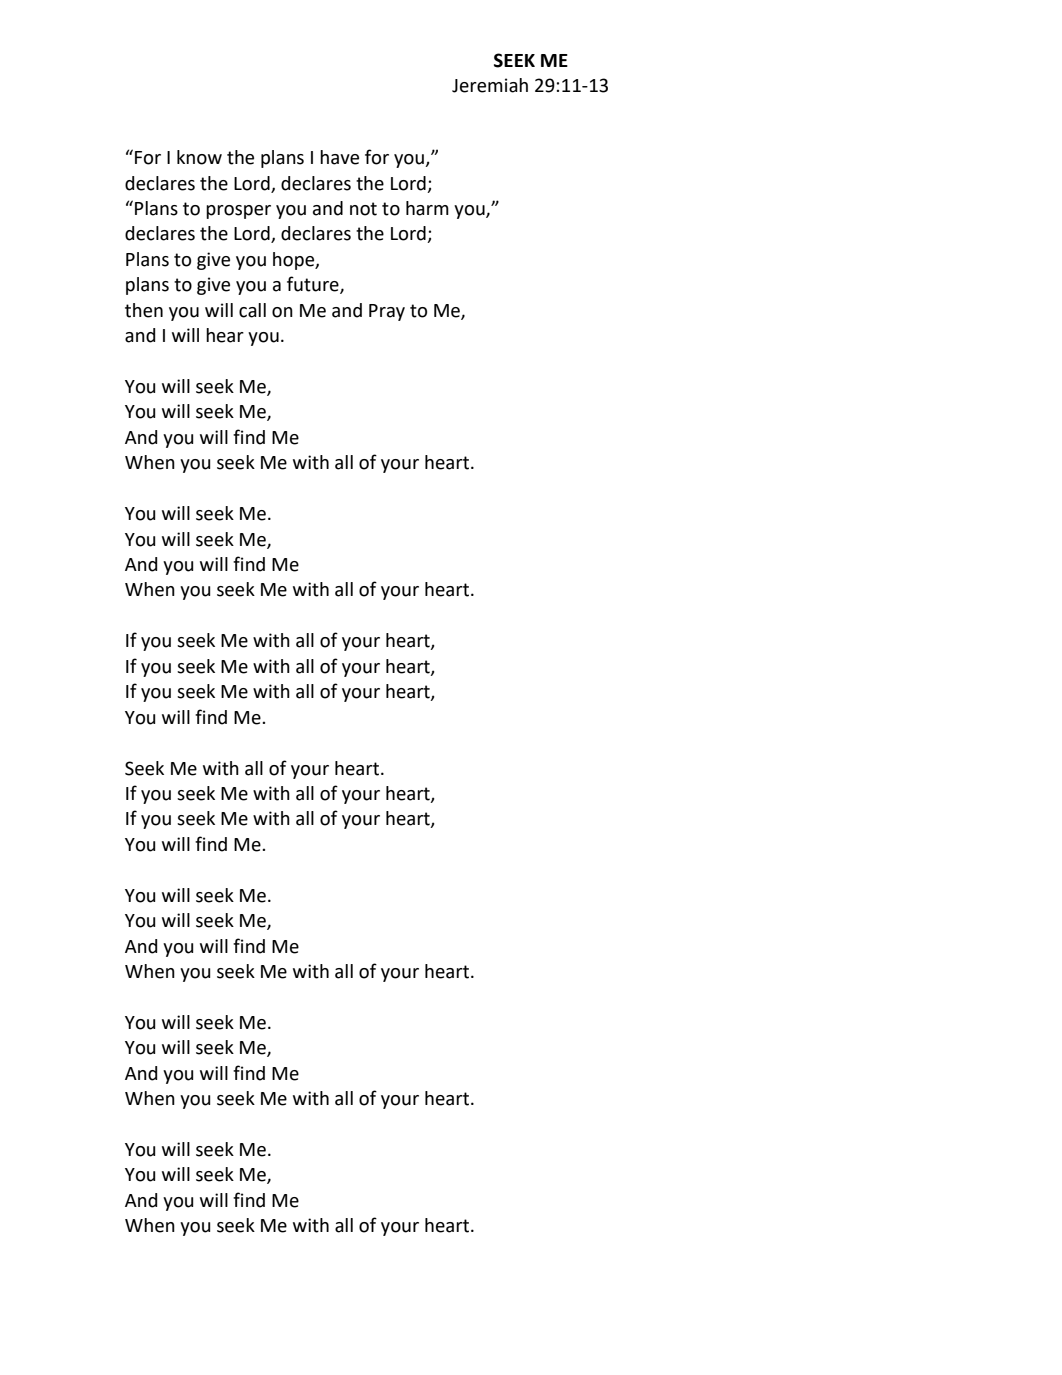 This screenshot has width=1062, height=1375. What do you see at coordinates (314, 285) in the screenshot?
I see `future` at bounding box center [314, 285].
